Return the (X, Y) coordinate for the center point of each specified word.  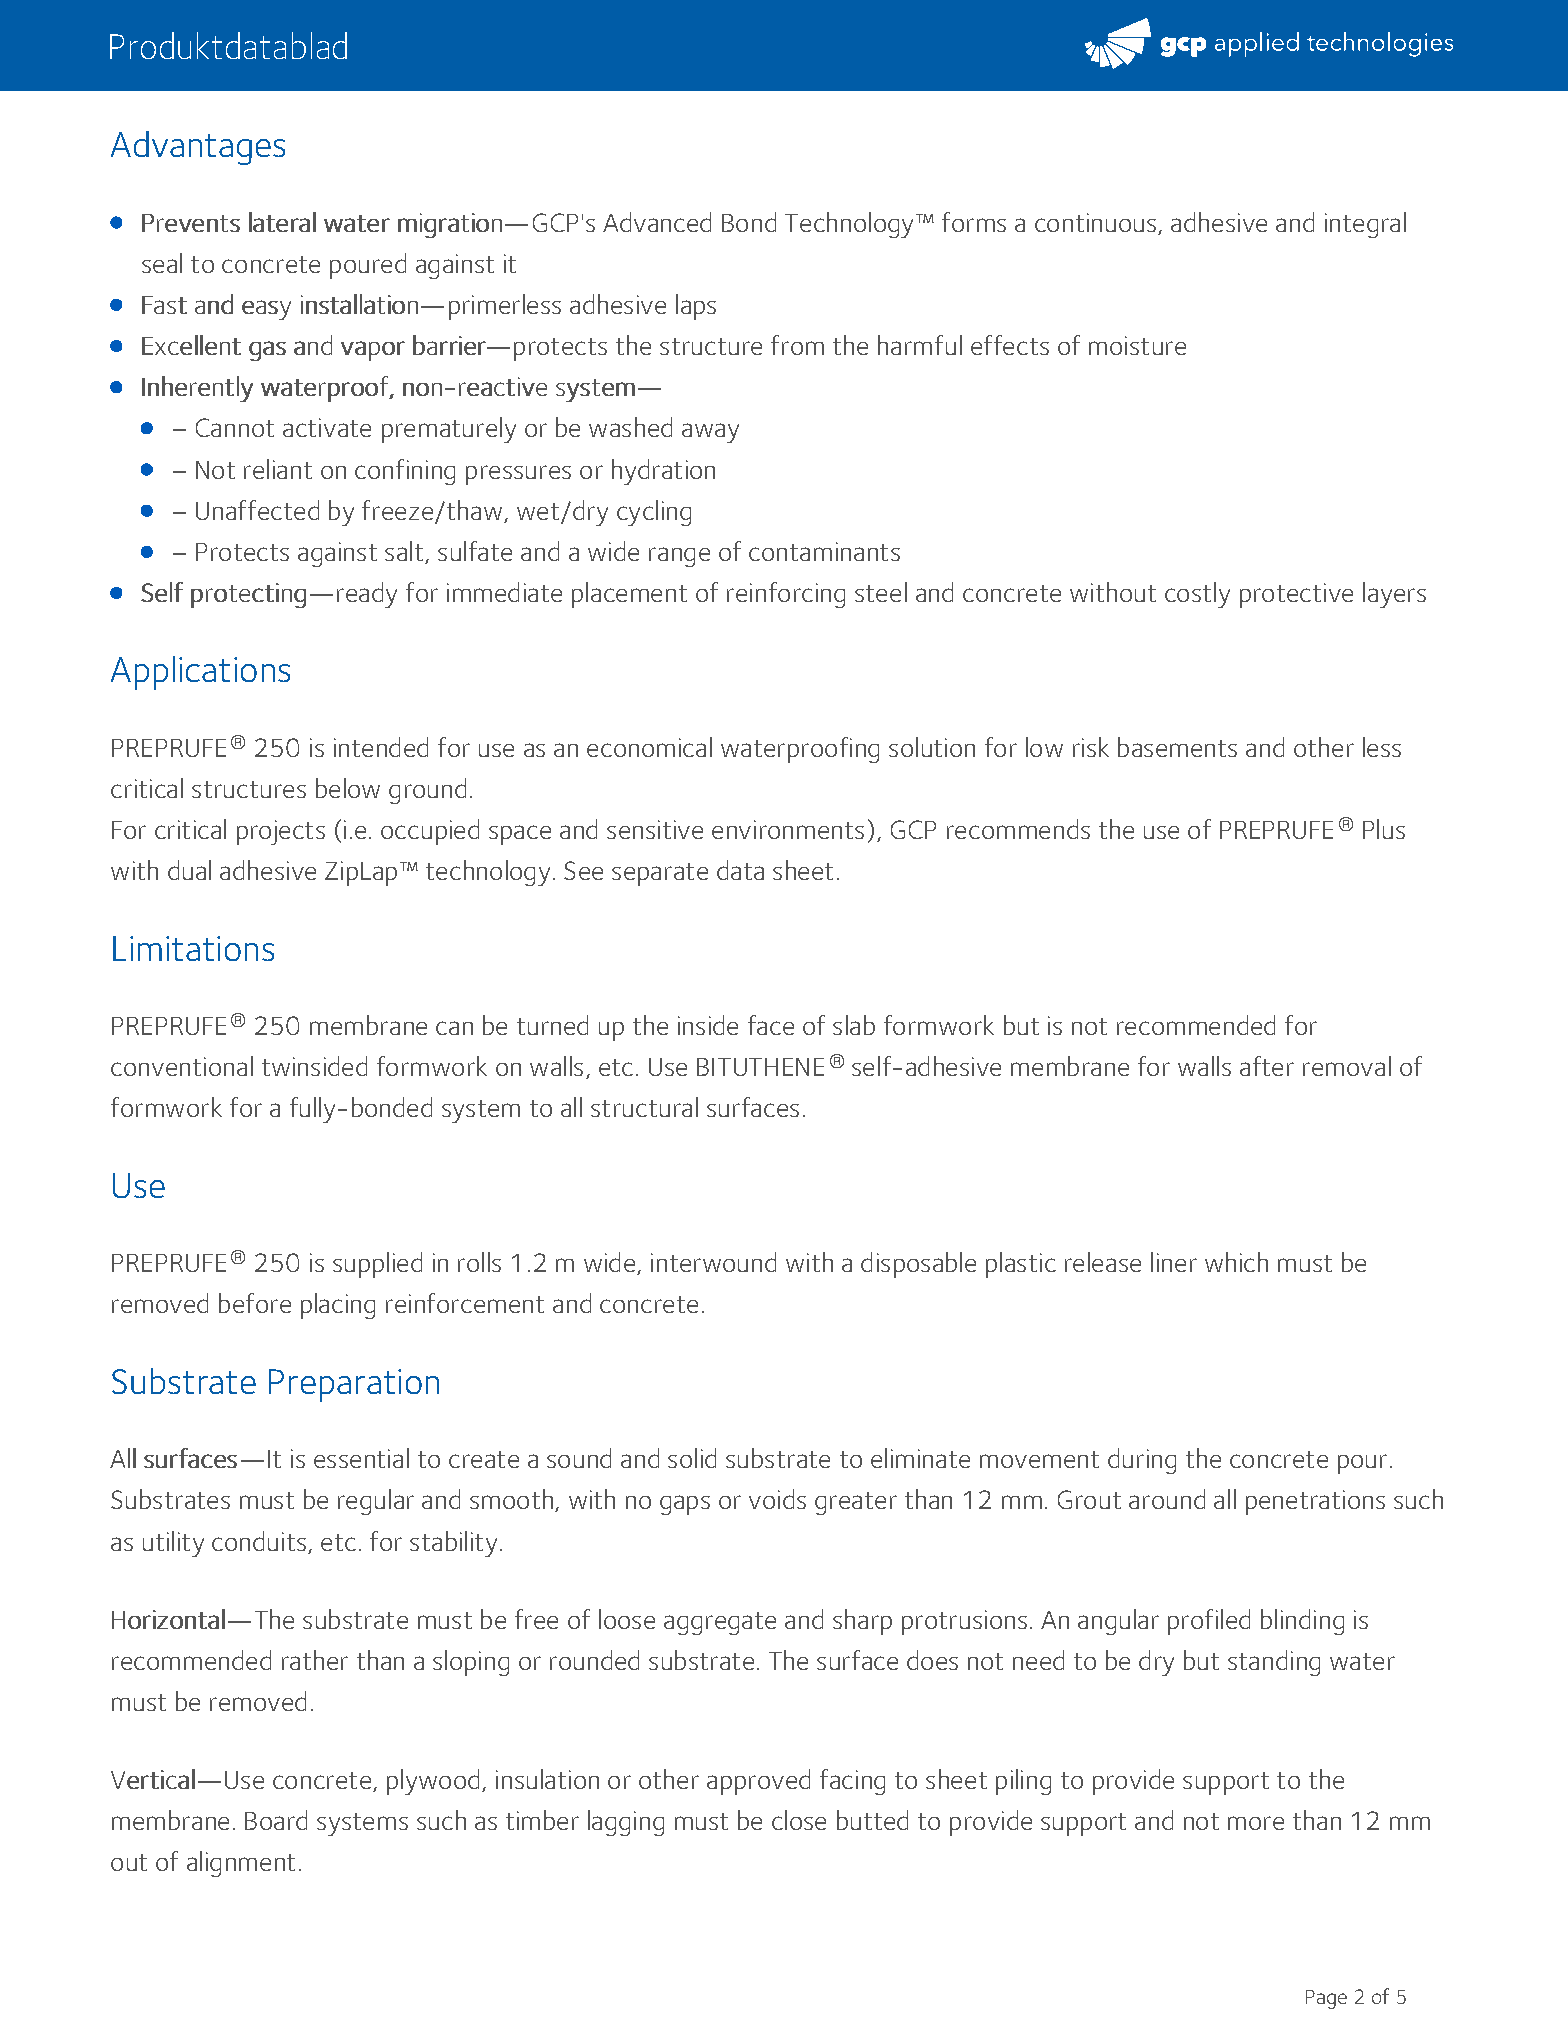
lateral (282, 222)
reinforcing (786, 595)
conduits (259, 1541)
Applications (200, 673)
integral (1365, 225)
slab (854, 1025)
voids (777, 1499)
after (1267, 1066)
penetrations (1315, 1502)
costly (1197, 595)
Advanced (657, 222)
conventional (182, 1066)
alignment (241, 1864)
